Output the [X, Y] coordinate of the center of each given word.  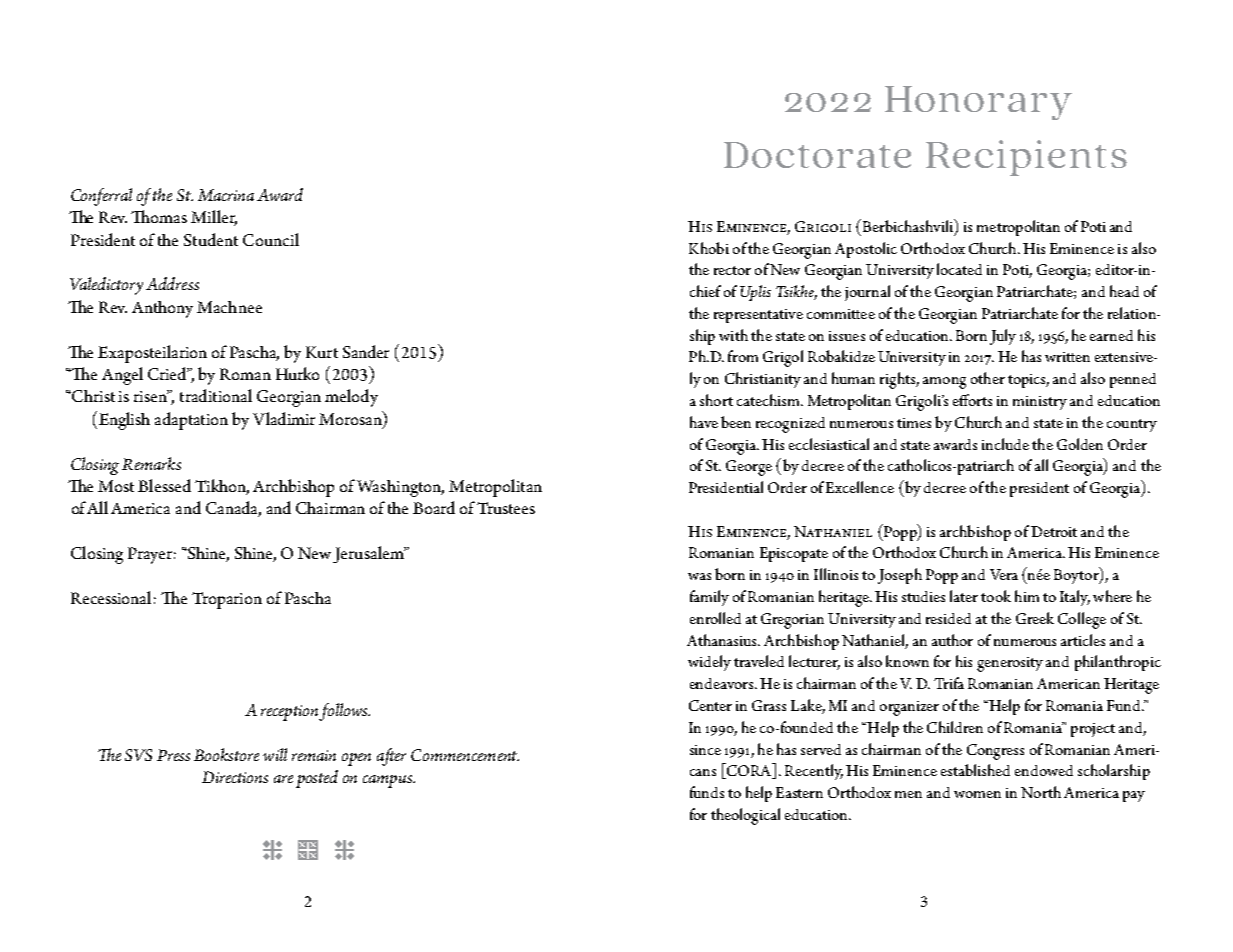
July [1003, 337]
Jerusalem [369, 554]
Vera [1004, 574]
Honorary [978, 103]
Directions [235, 777]
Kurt [322, 352]
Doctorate [817, 155]
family [709, 598]
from [743, 356]
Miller [214, 218]
